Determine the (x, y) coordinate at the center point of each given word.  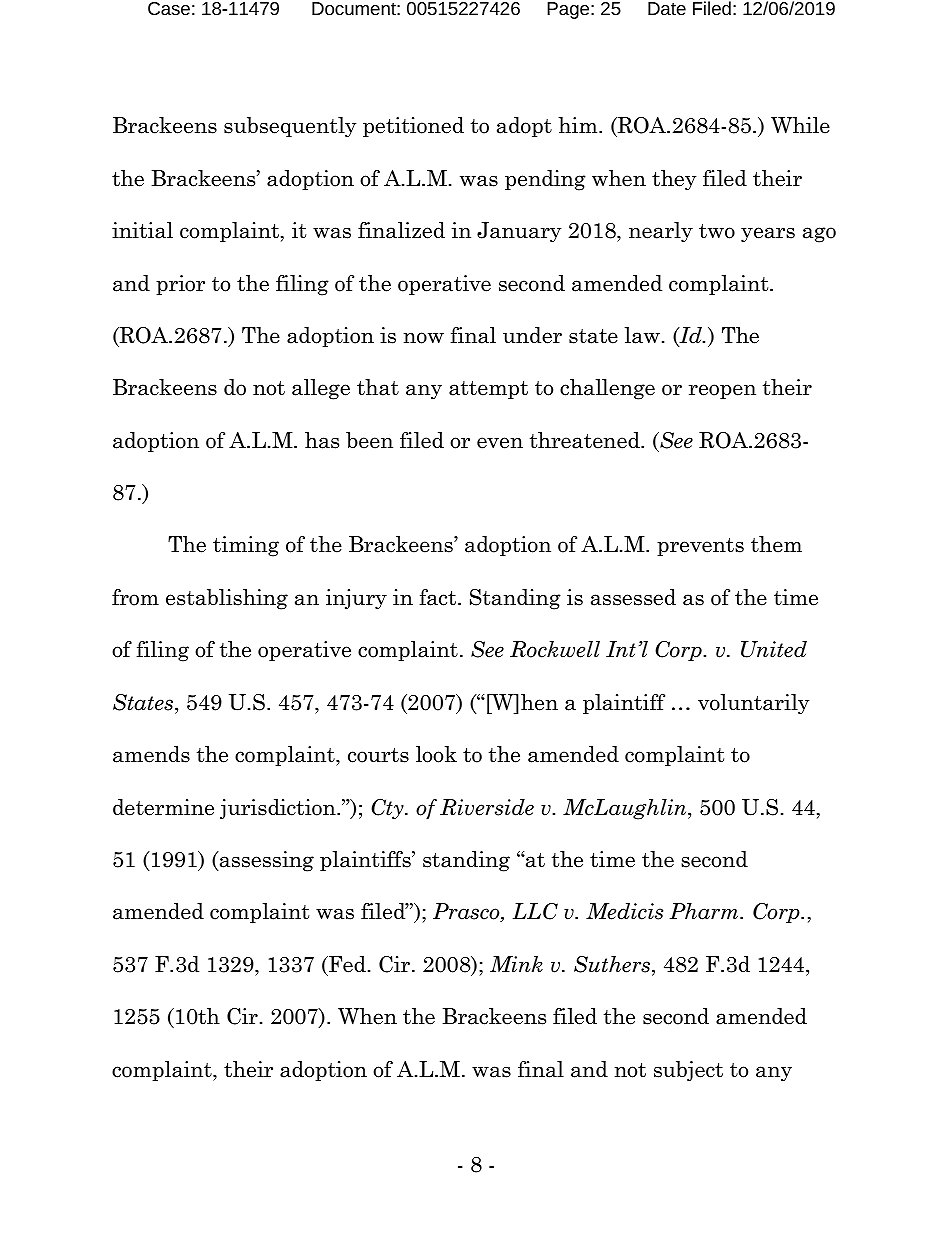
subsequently (290, 127)
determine (163, 807)
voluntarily (753, 704)
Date (667, 8)
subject (688, 1071)
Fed (346, 964)
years (768, 234)
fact (439, 597)
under (532, 335)
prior (180, 285)
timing (246, 546)
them (776, 544)
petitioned (413, 127)
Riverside (487, 807)
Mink (516, 964)
